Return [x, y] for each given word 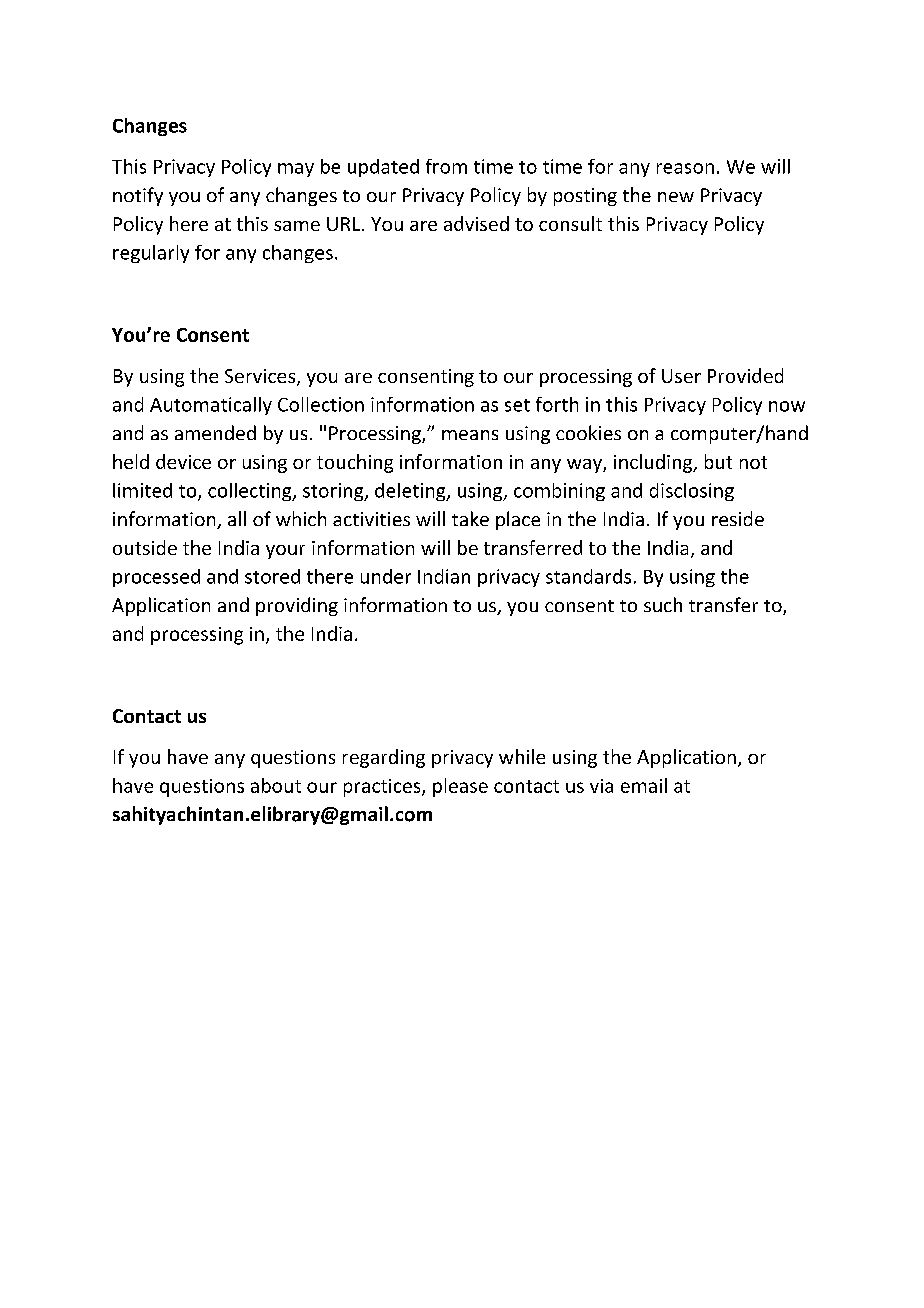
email [644, 785]
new [676, 197]
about [276, 785]
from [446, 166]
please [460, 787]
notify [138, 196]
